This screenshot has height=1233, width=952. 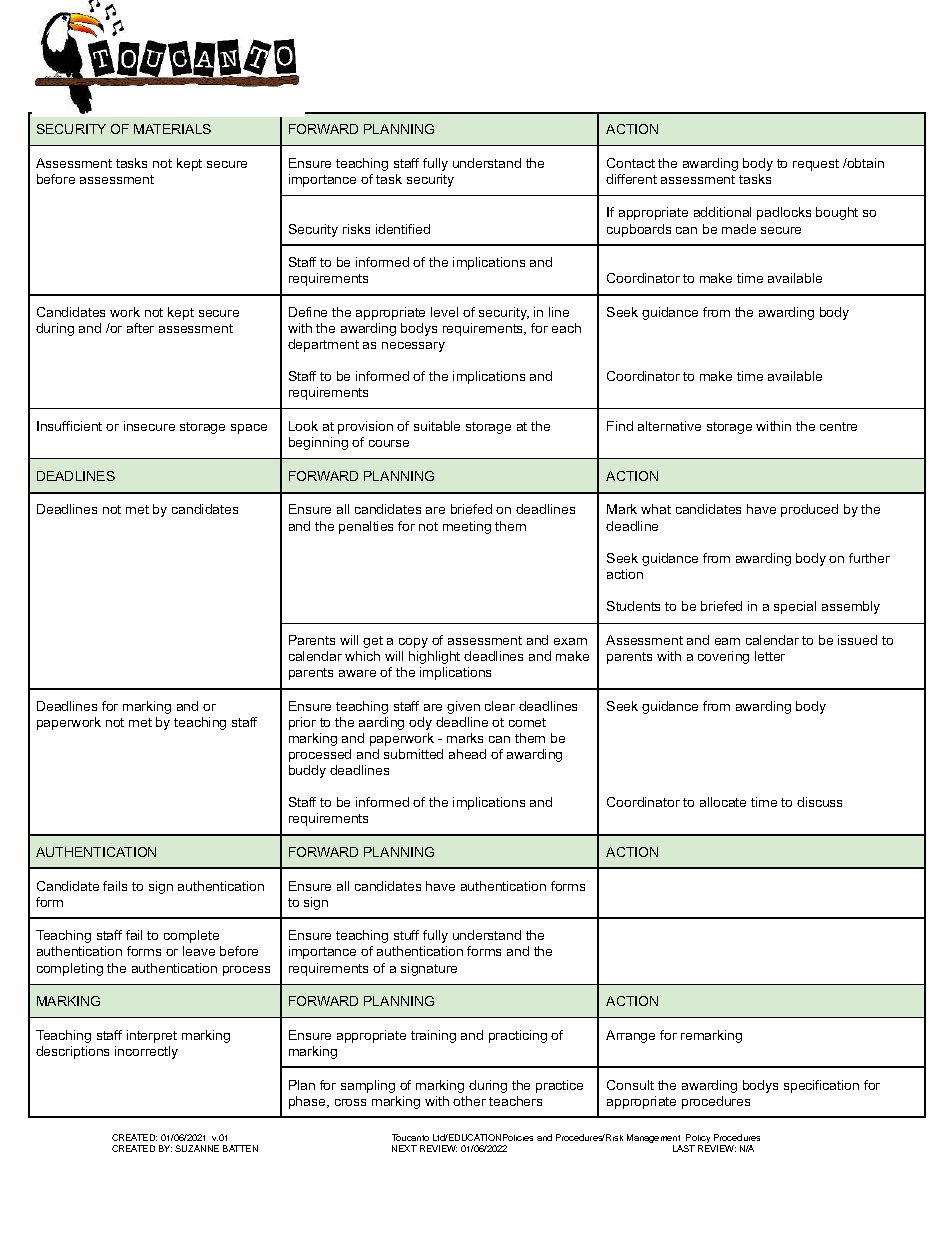 I want to click on complete, so click(x=191, y=936).
